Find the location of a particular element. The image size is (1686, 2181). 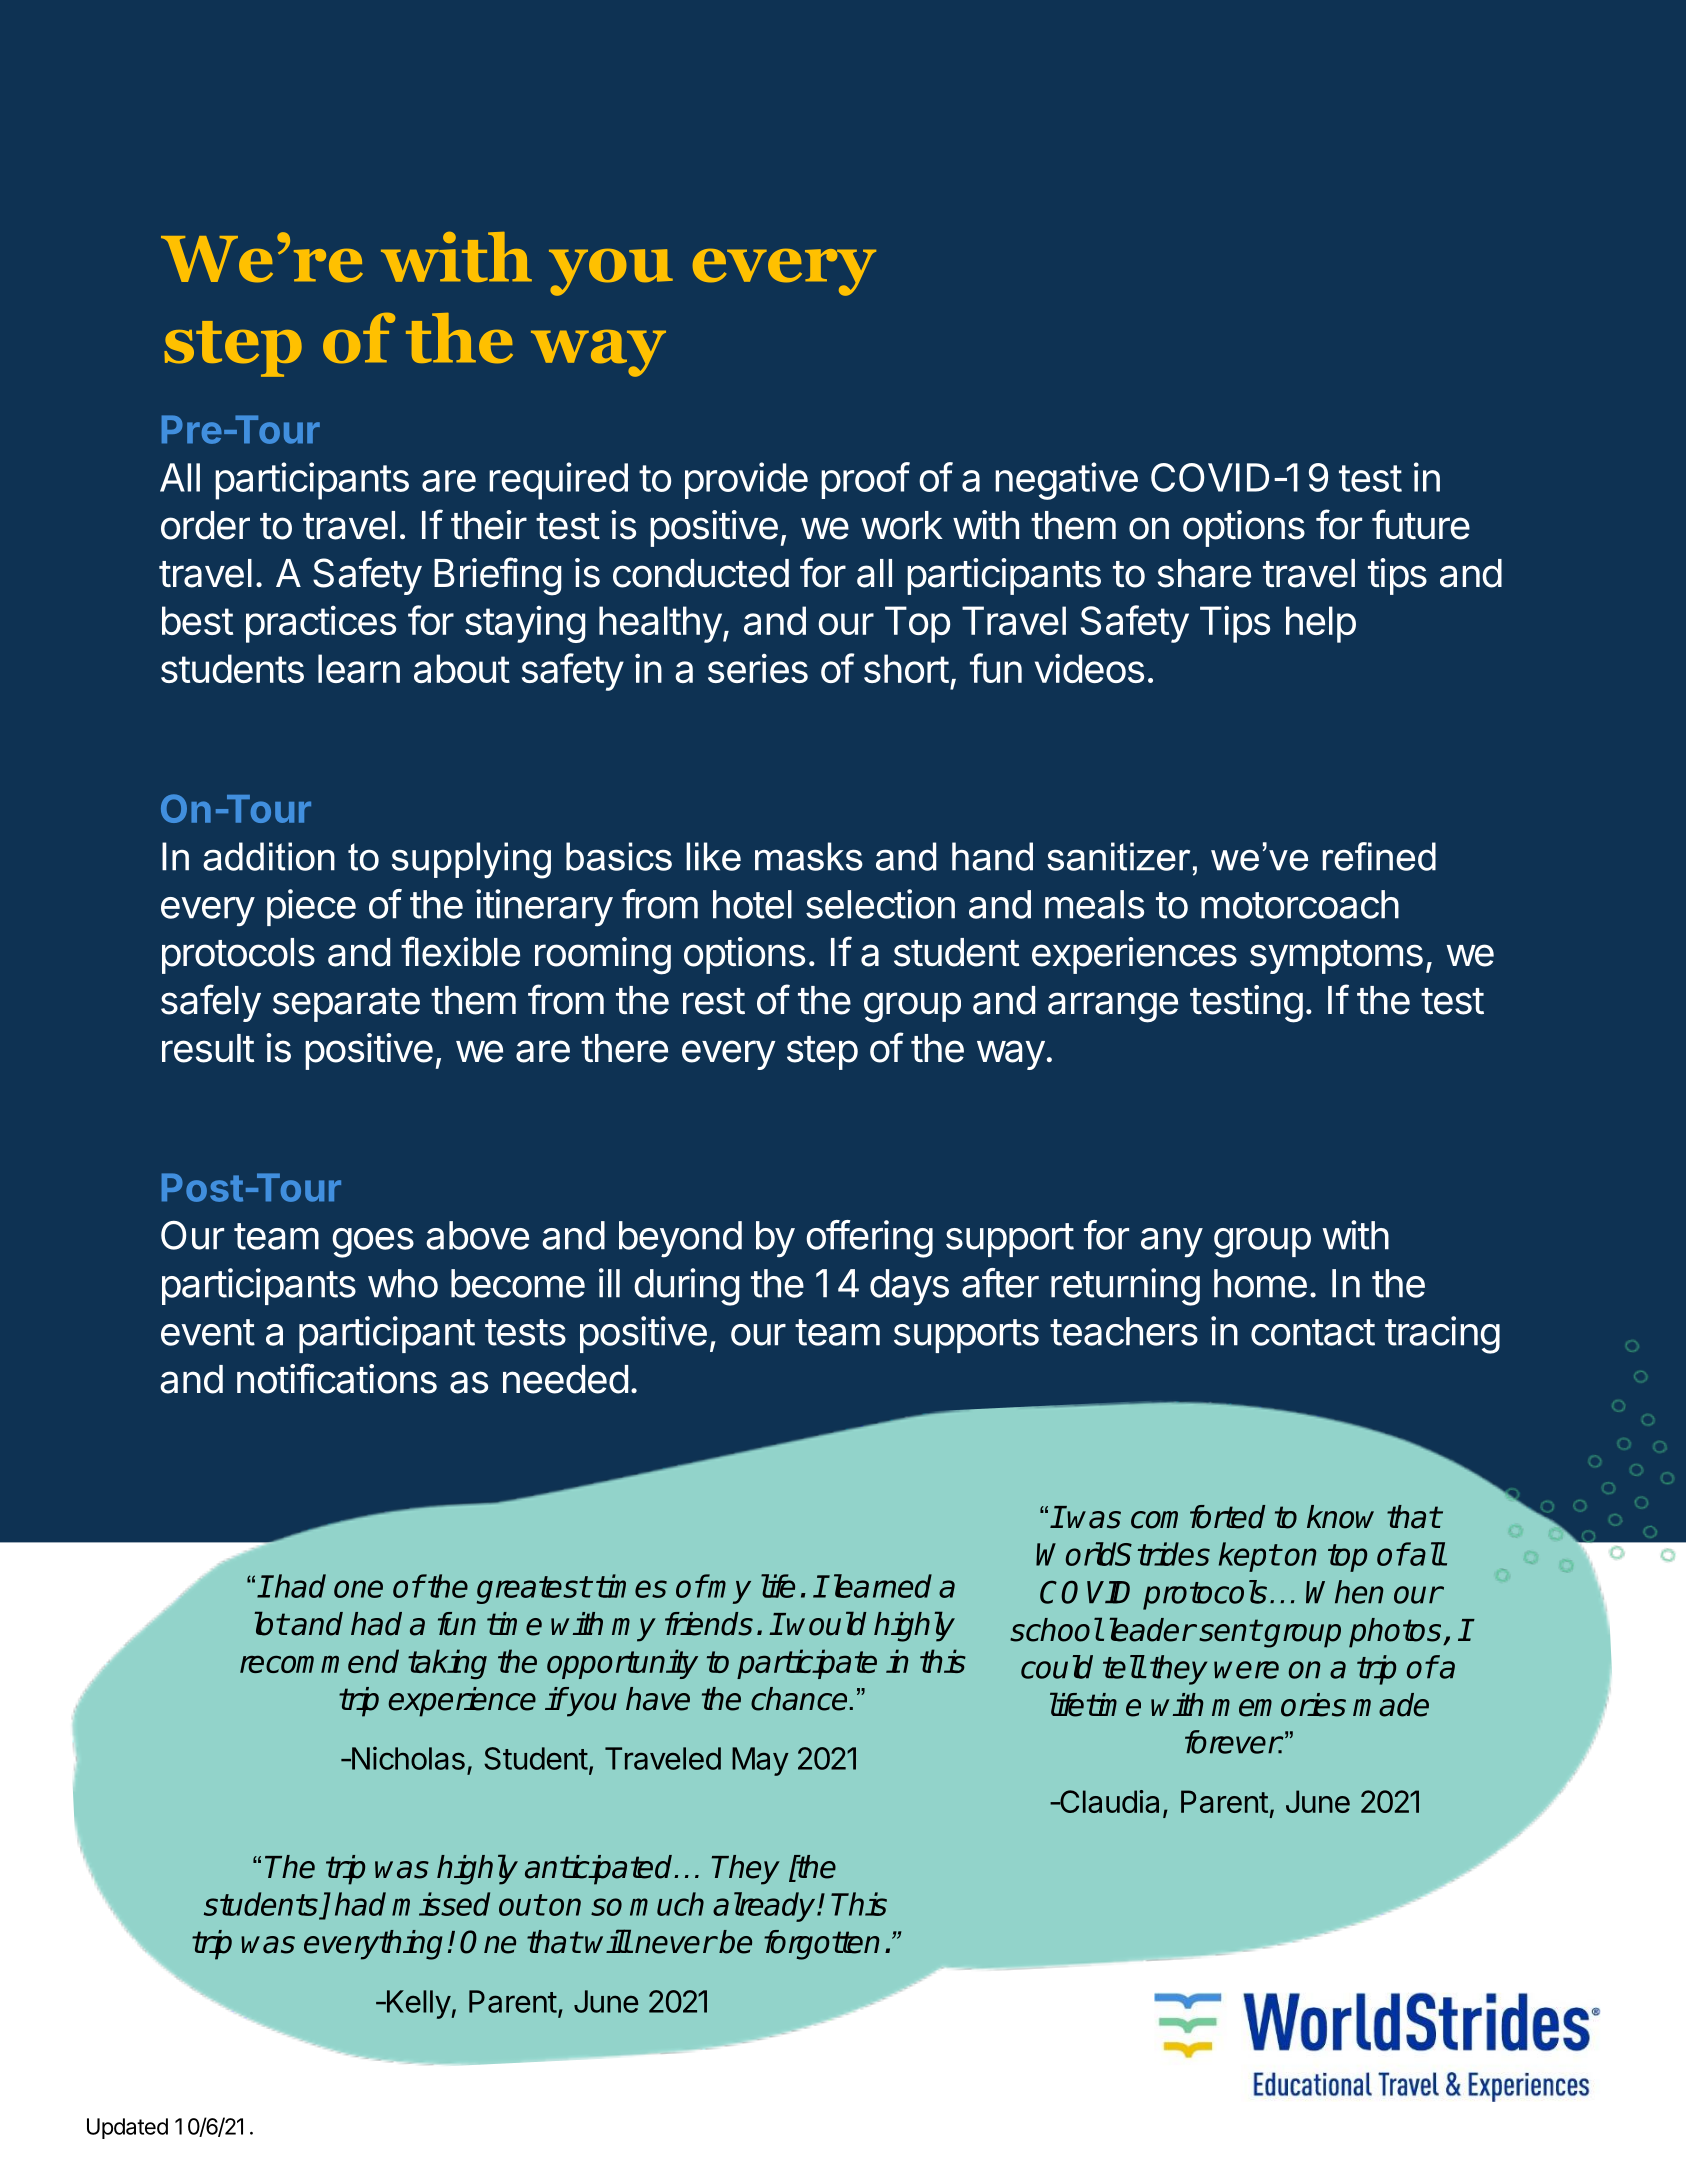

share is located at coordinates (1204, 573).
